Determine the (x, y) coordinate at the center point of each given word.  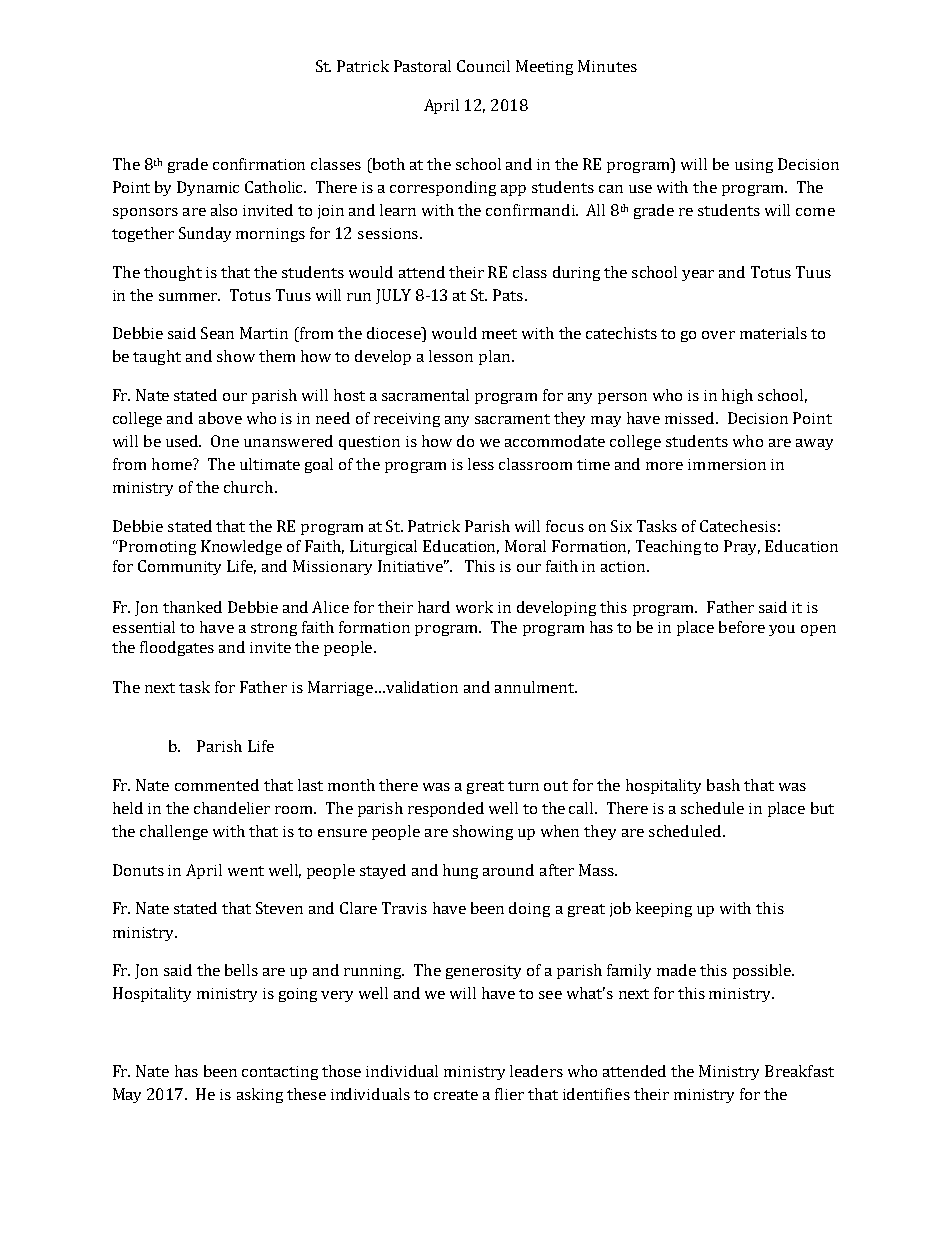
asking (260, 1095)
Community (179, 567)
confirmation (259, 164)
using (754, 166)
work (474, 607)
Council (483, 66)
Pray (742, 547)
